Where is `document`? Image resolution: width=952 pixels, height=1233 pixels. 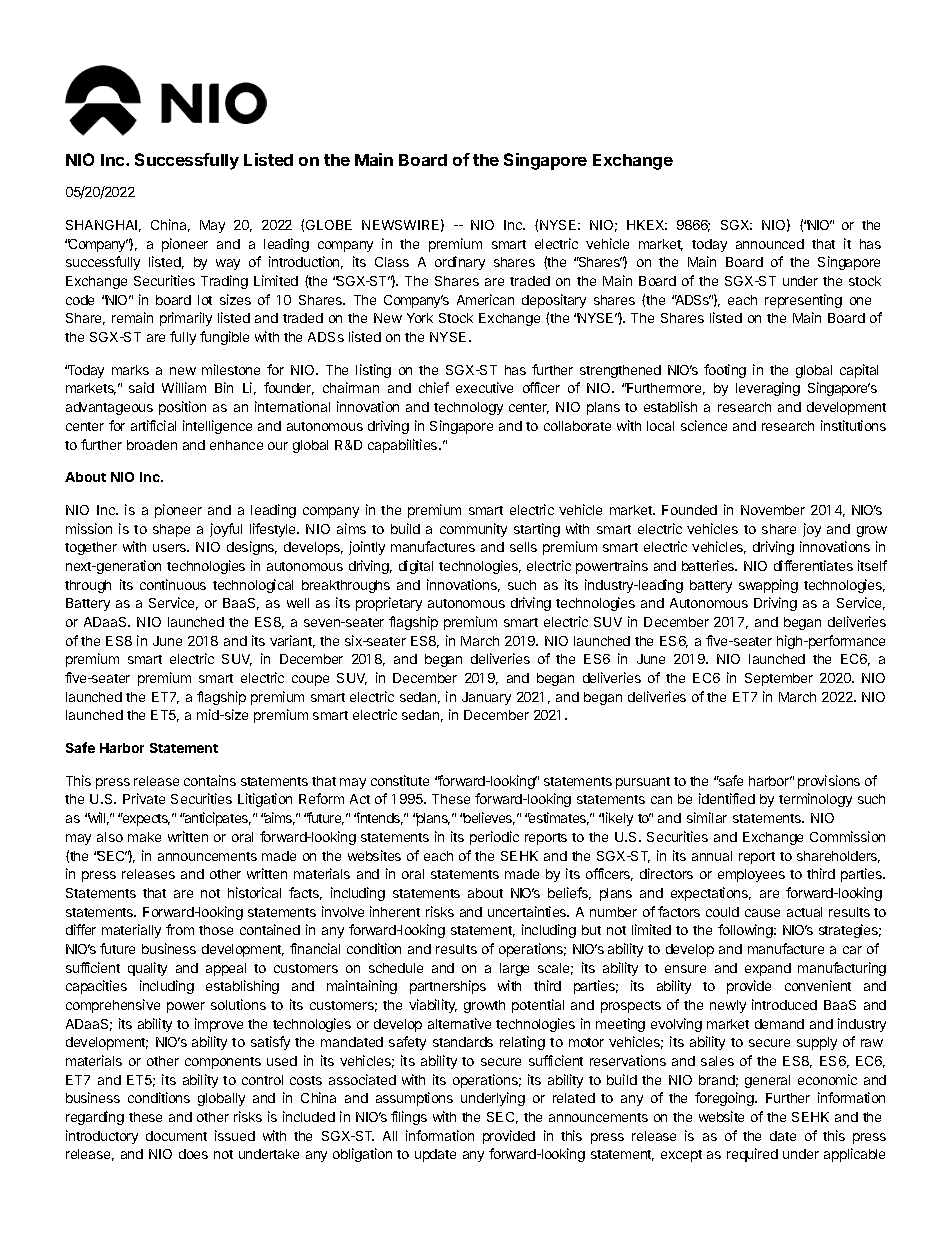
document is located at coordinates (176, 1136).
